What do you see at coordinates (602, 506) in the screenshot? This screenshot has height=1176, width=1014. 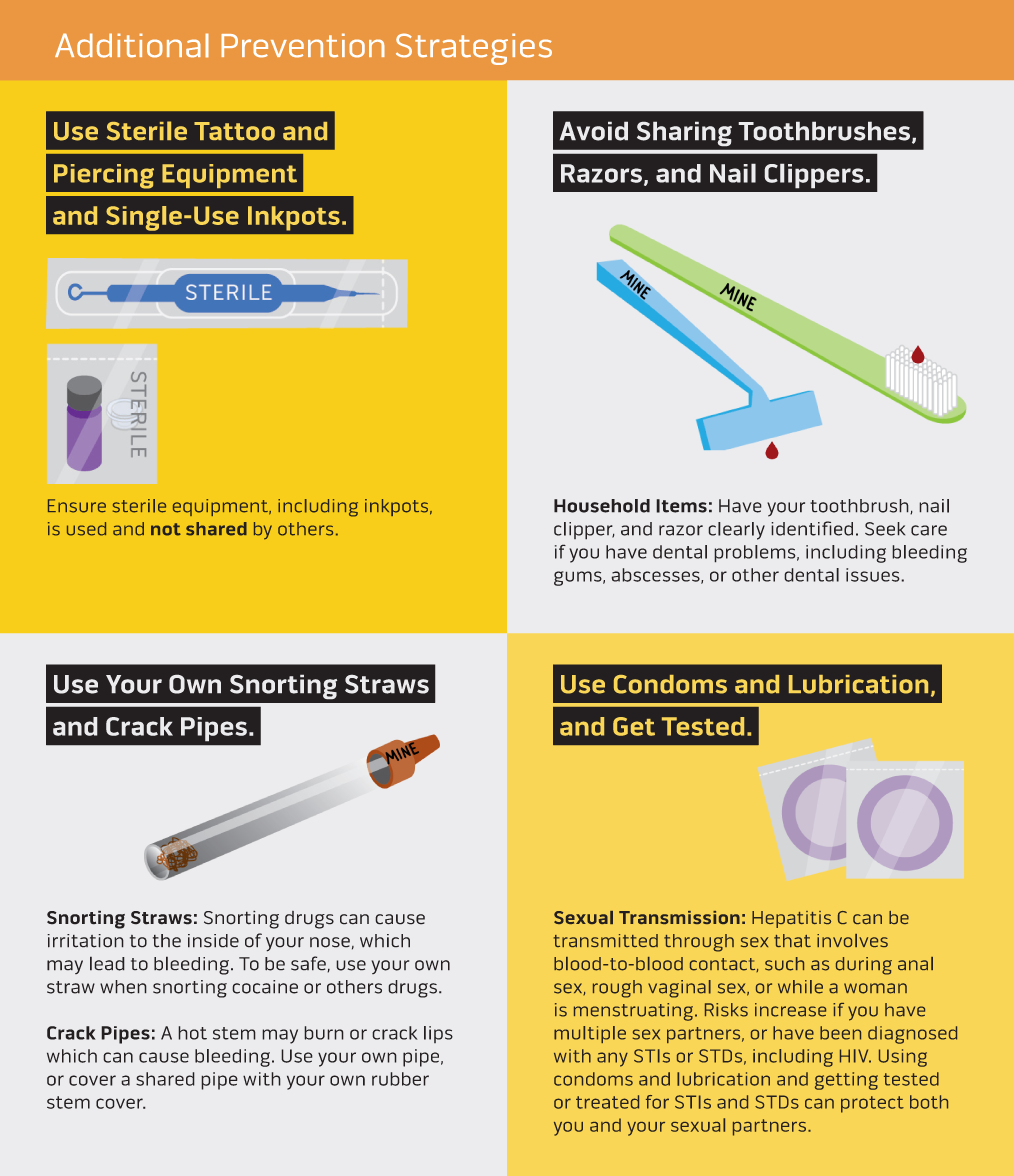 I see `Household` at bounding box center [602, 506].
